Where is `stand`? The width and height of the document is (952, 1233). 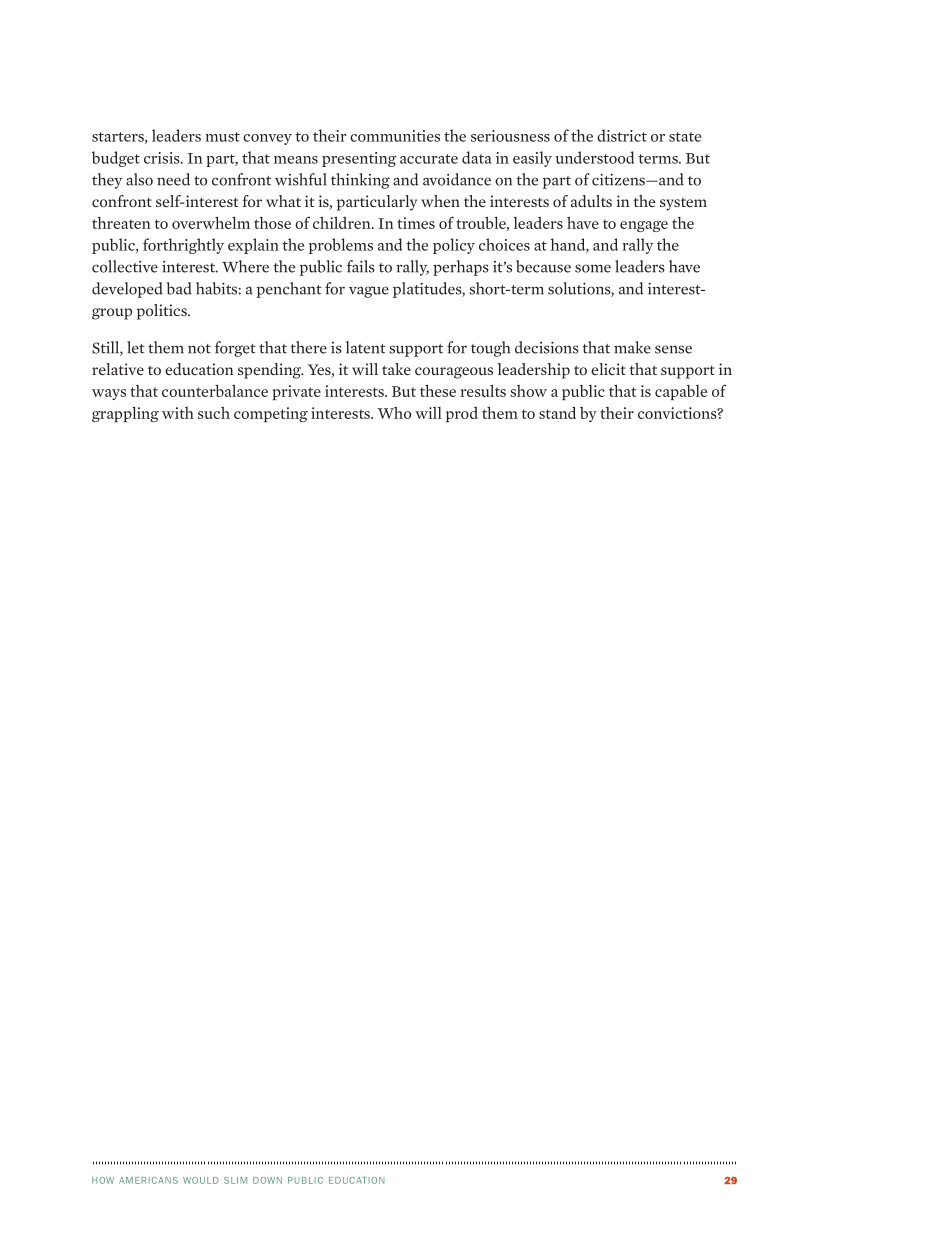 stand is located at coordinates (557, 412).
